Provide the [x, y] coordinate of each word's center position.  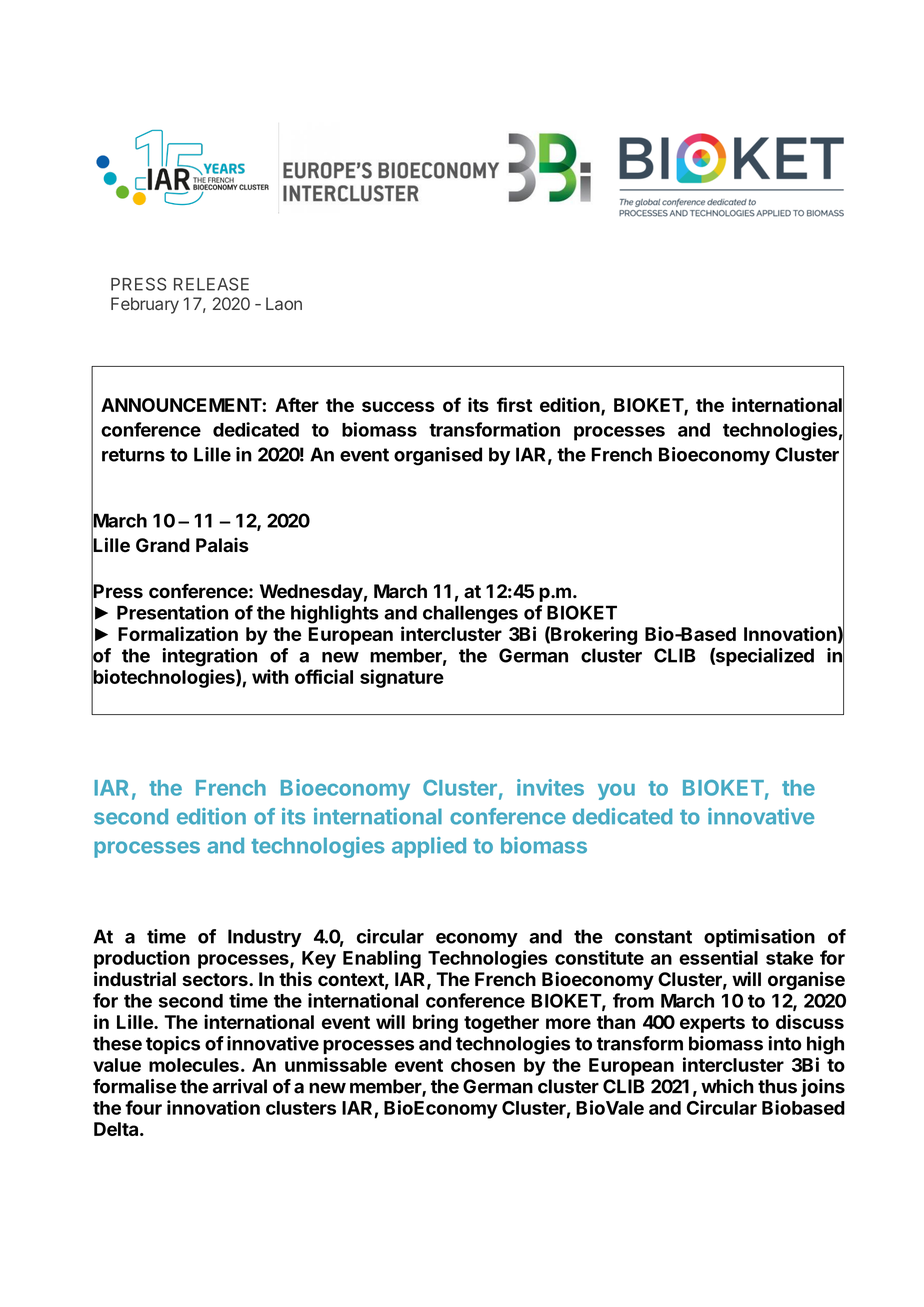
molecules [194, 1065]
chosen [483, 1065]
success [398, 406]
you [616, 792]
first [514, 404]
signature [402, 678]
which [727, 1086]
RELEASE [211, 284]
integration [209, 657]
